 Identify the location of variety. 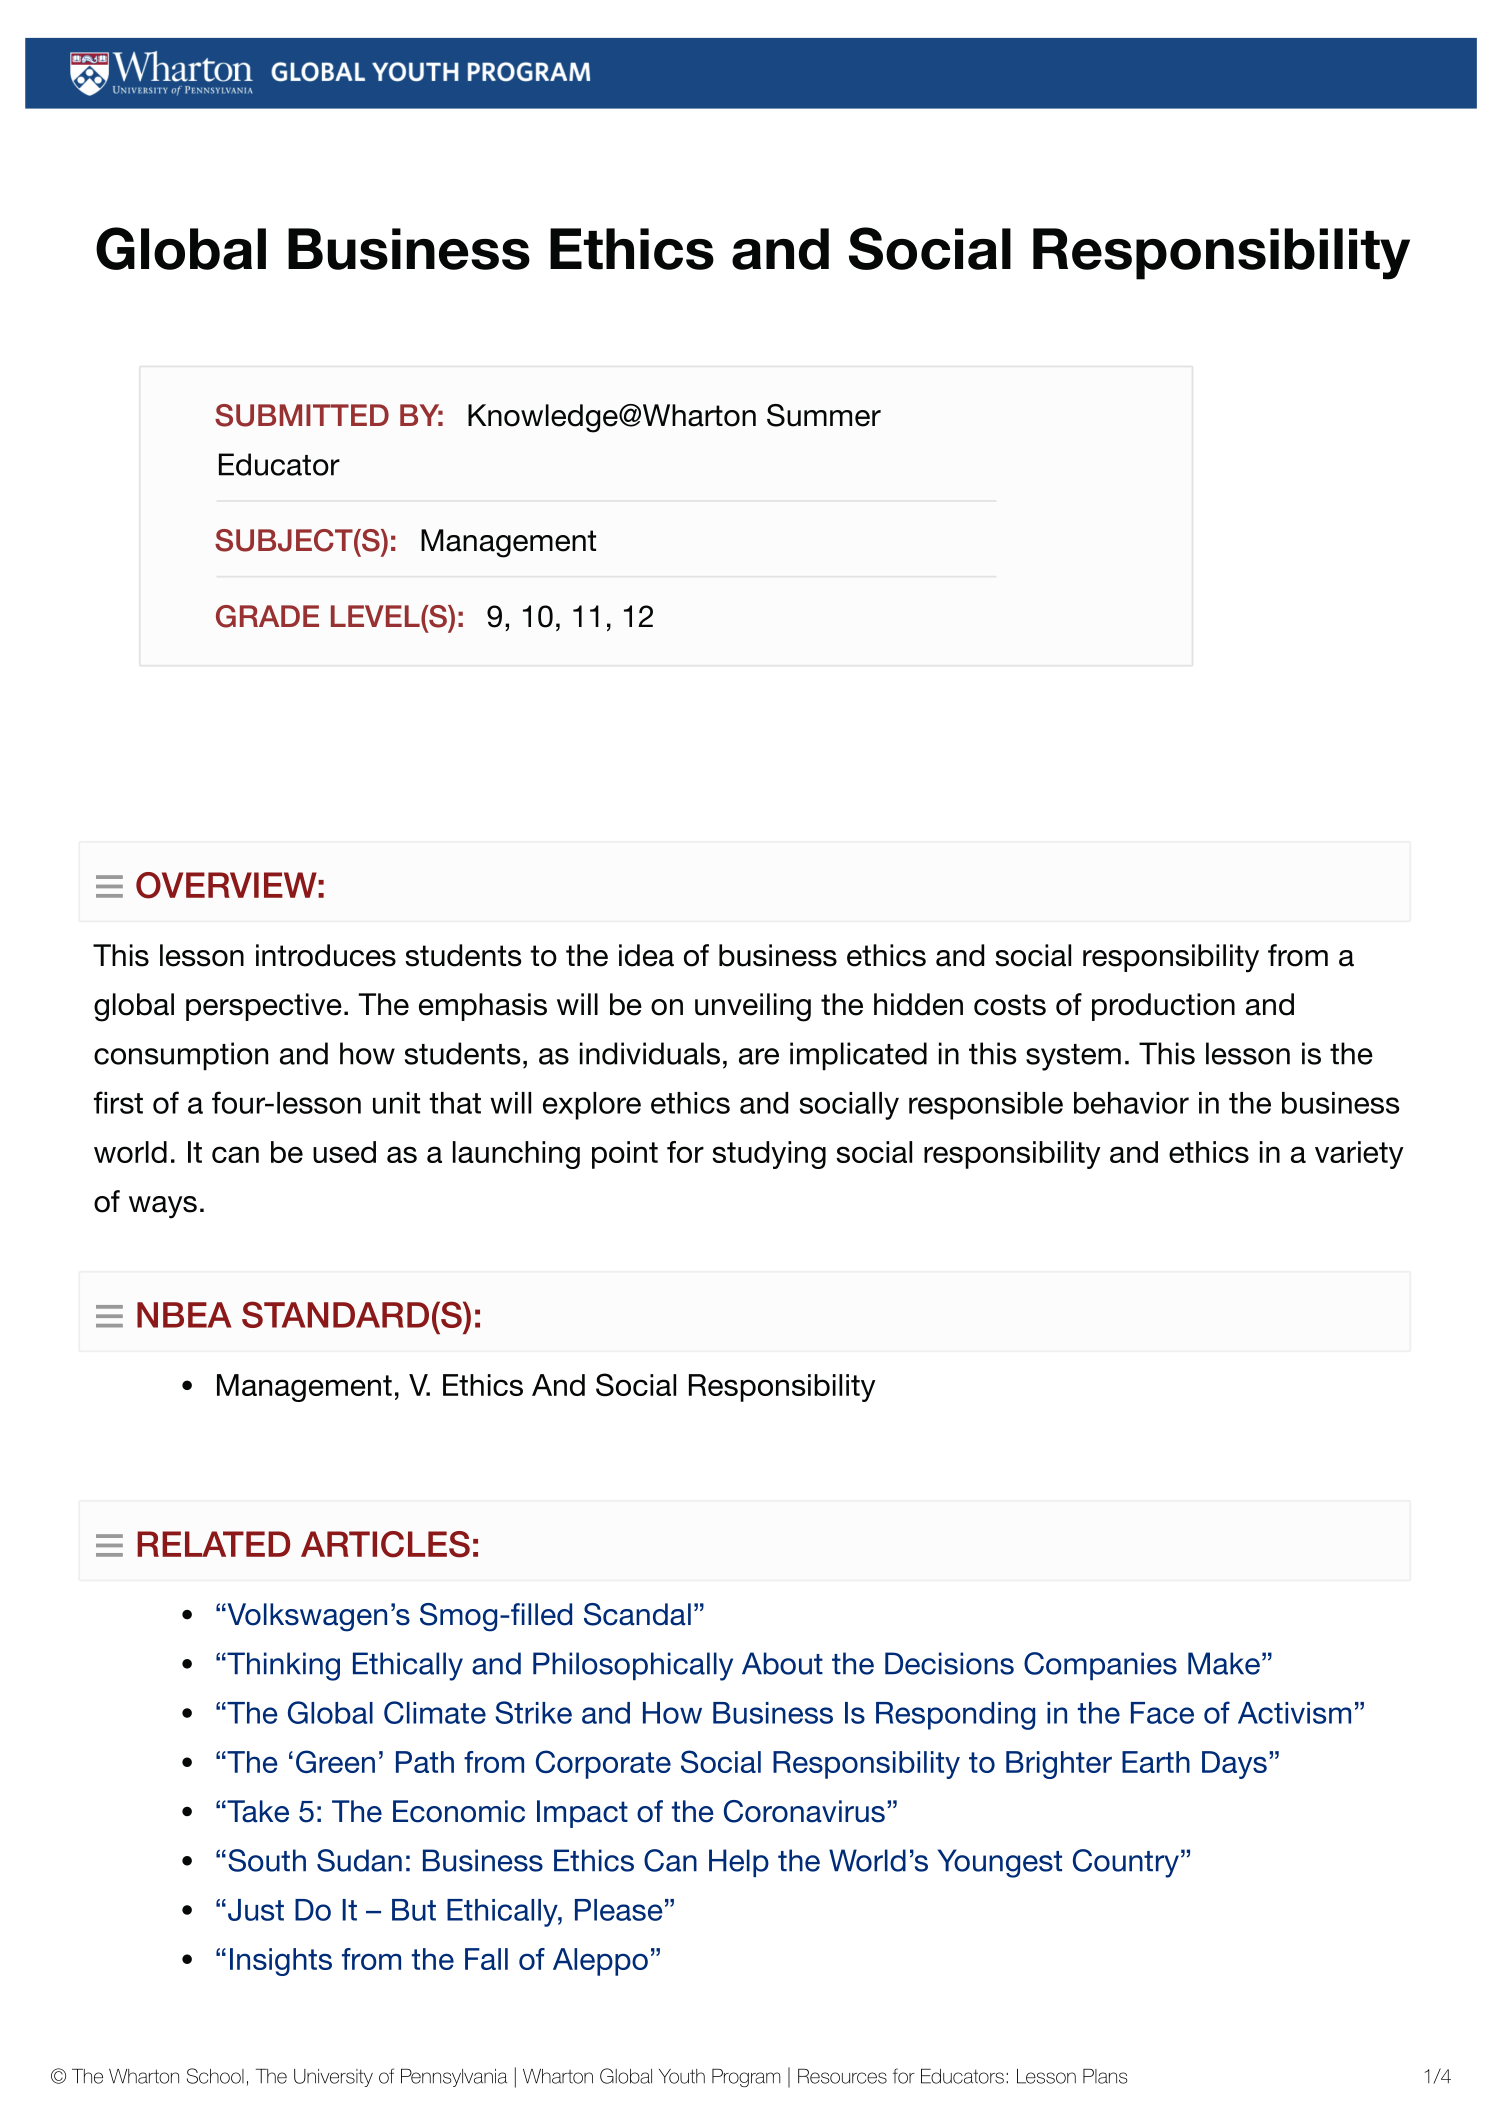
(1359, 1155).
